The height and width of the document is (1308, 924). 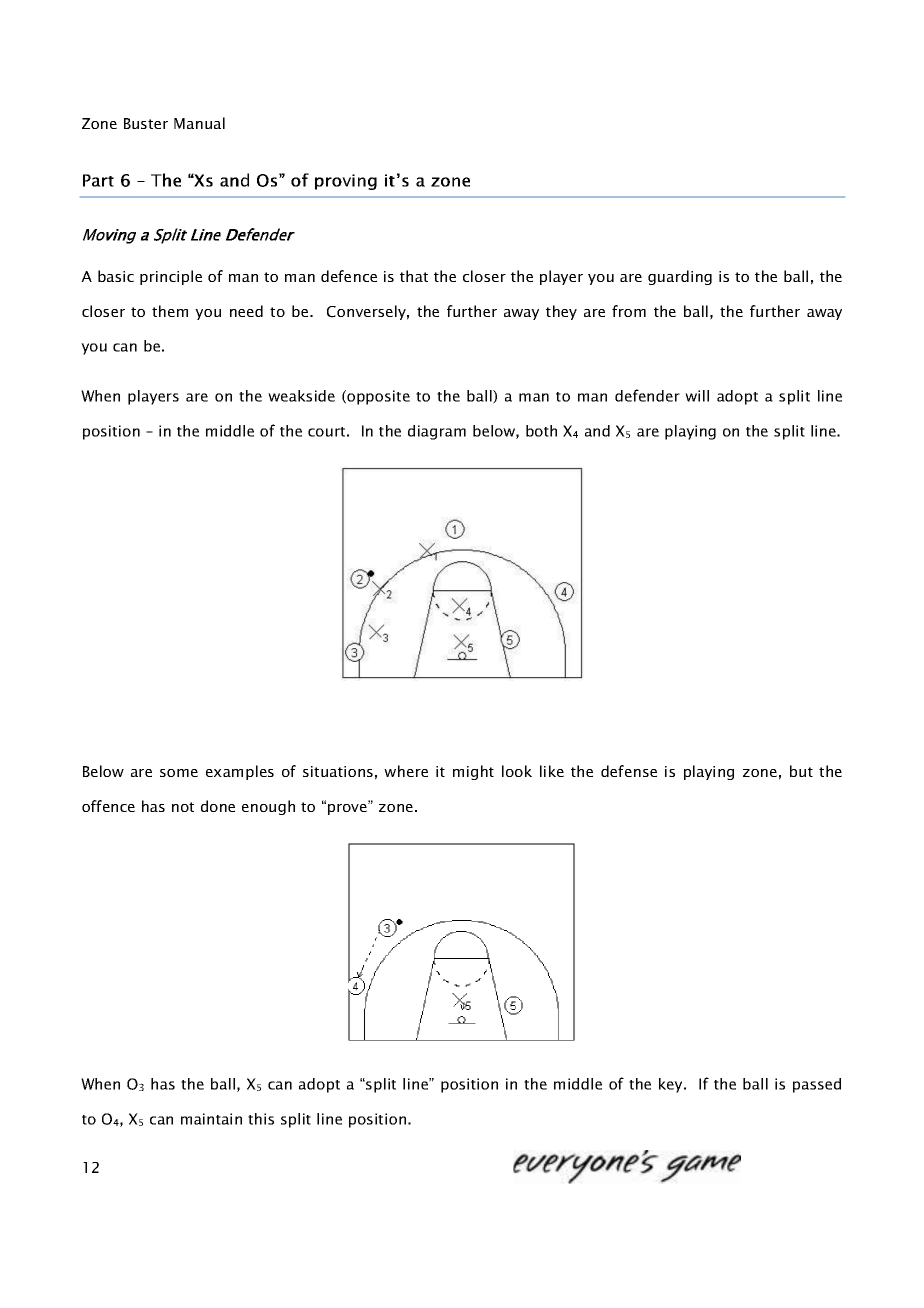 What do you see at coordinates (199, 123) in the document?
I see `Manual` at bounding box center [199, 123].
